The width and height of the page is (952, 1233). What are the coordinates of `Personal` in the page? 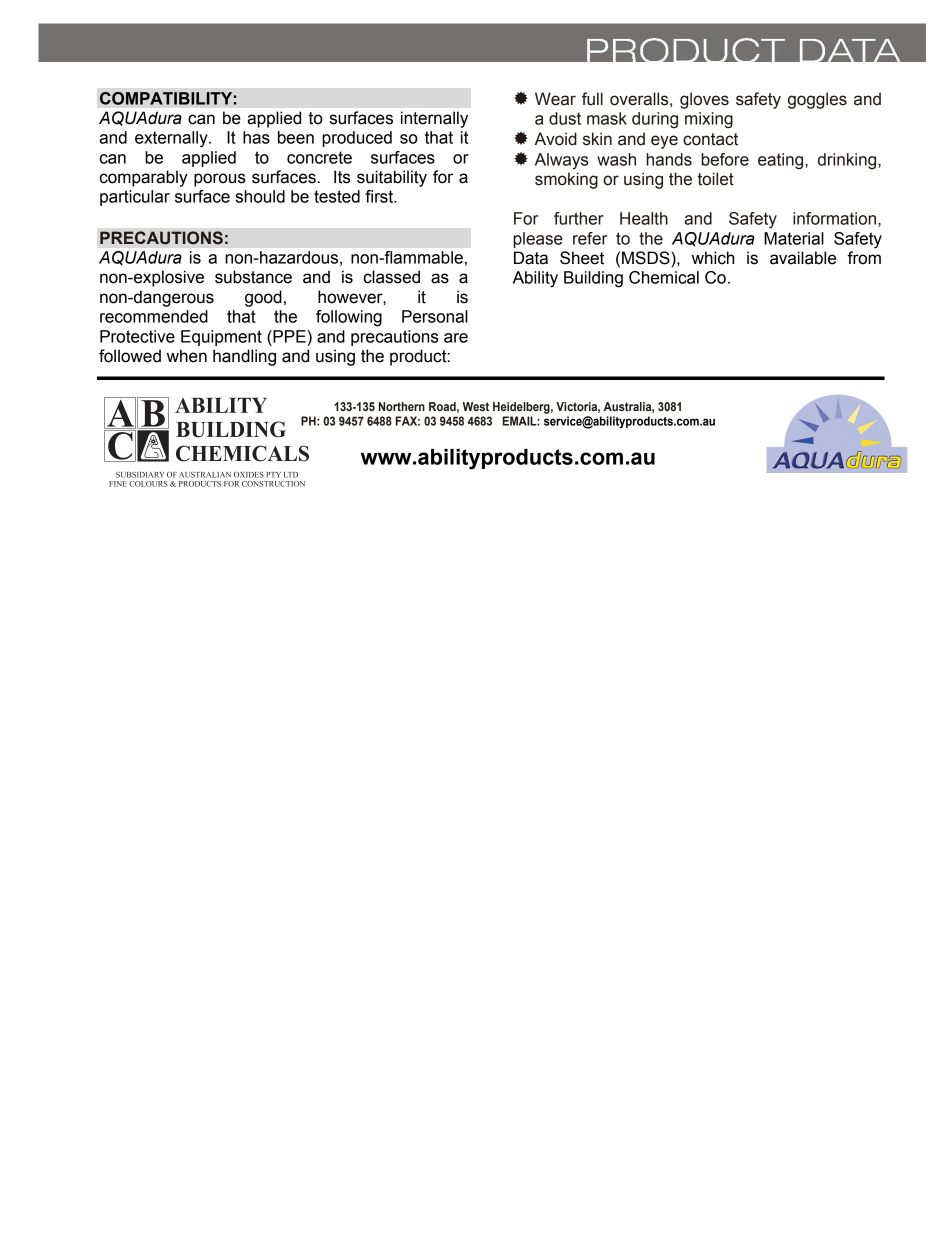 It's located at (435, 316).
